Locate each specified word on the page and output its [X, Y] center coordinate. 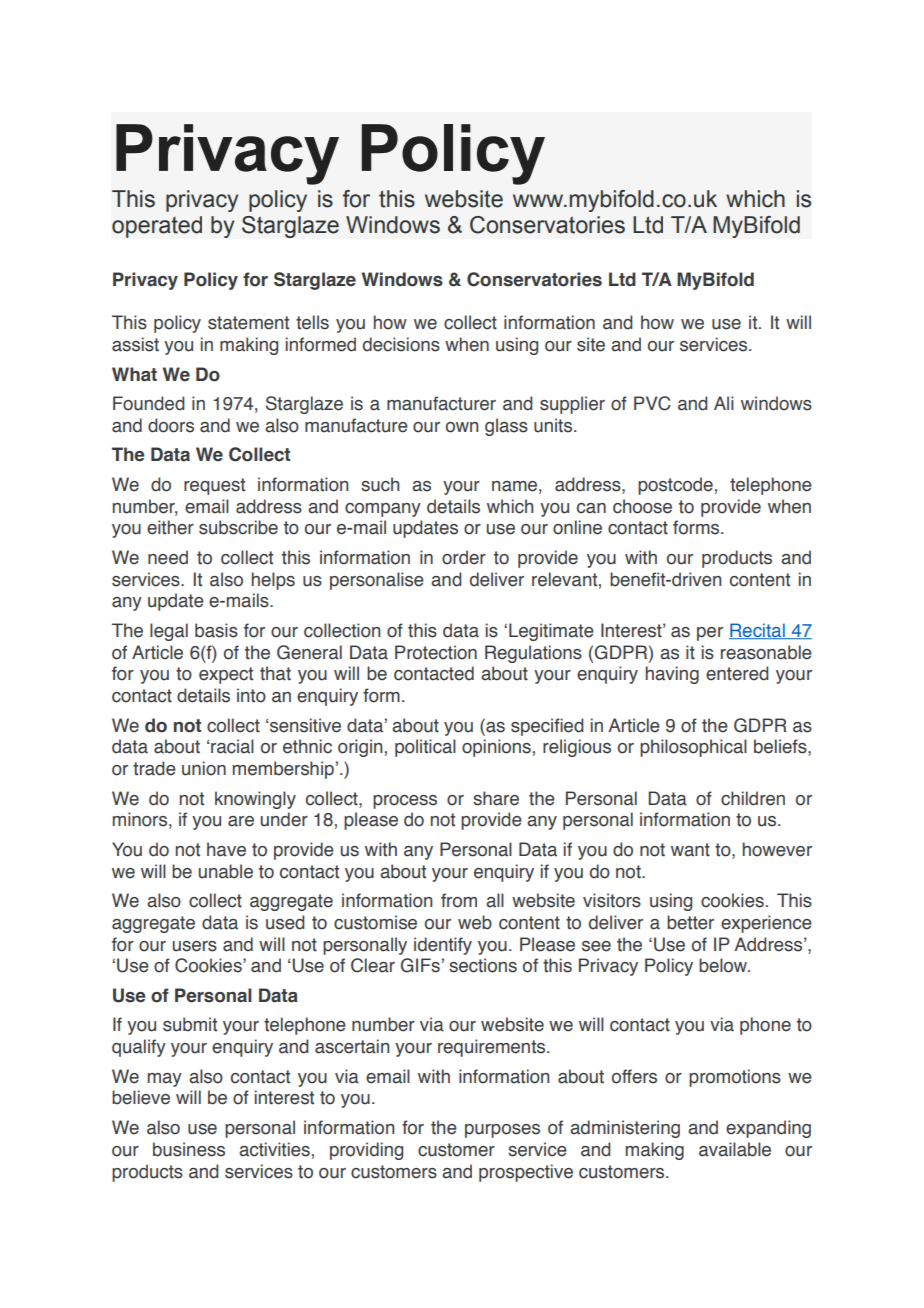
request [214, 486]
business [189, 1149]
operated [157, 227]
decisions [401, 344]
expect [226, 675]
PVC [652, 403]
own [462, 427]
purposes [502, 1131]
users [194, 946]
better [690, 922]
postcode [675, 486]
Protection [436, 652]
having [672, 675]
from [459, 900]
